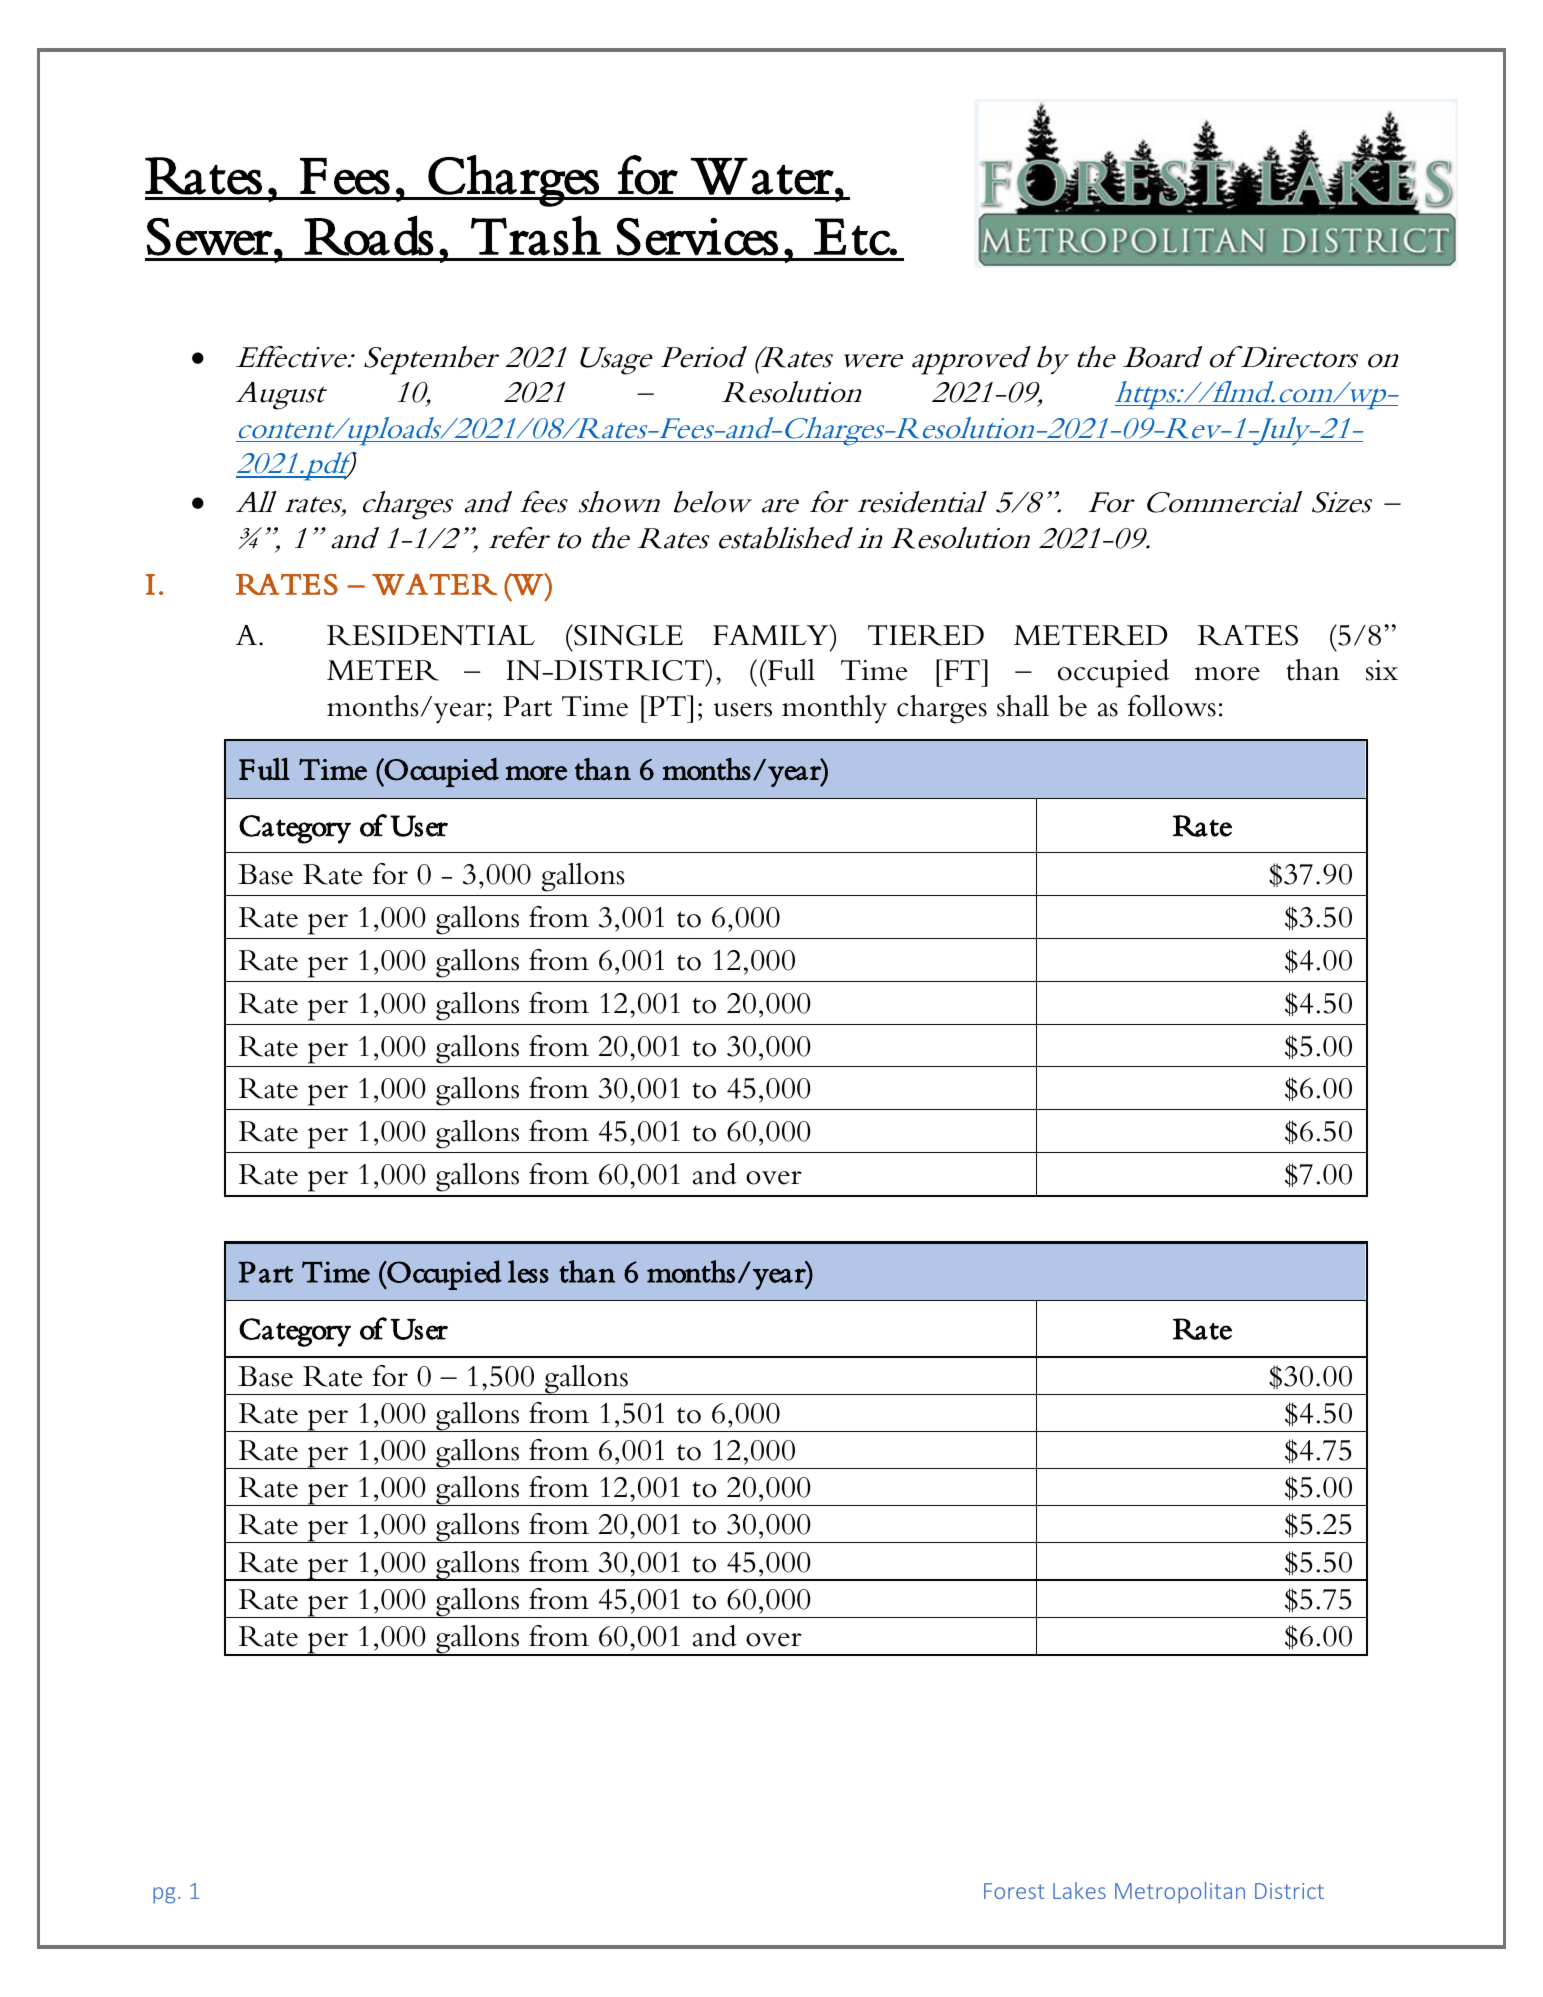 The height and width of the document is (1997, 1543). Describe the element at coordinates (528, 1271) in the document. I see `less` at that location.
